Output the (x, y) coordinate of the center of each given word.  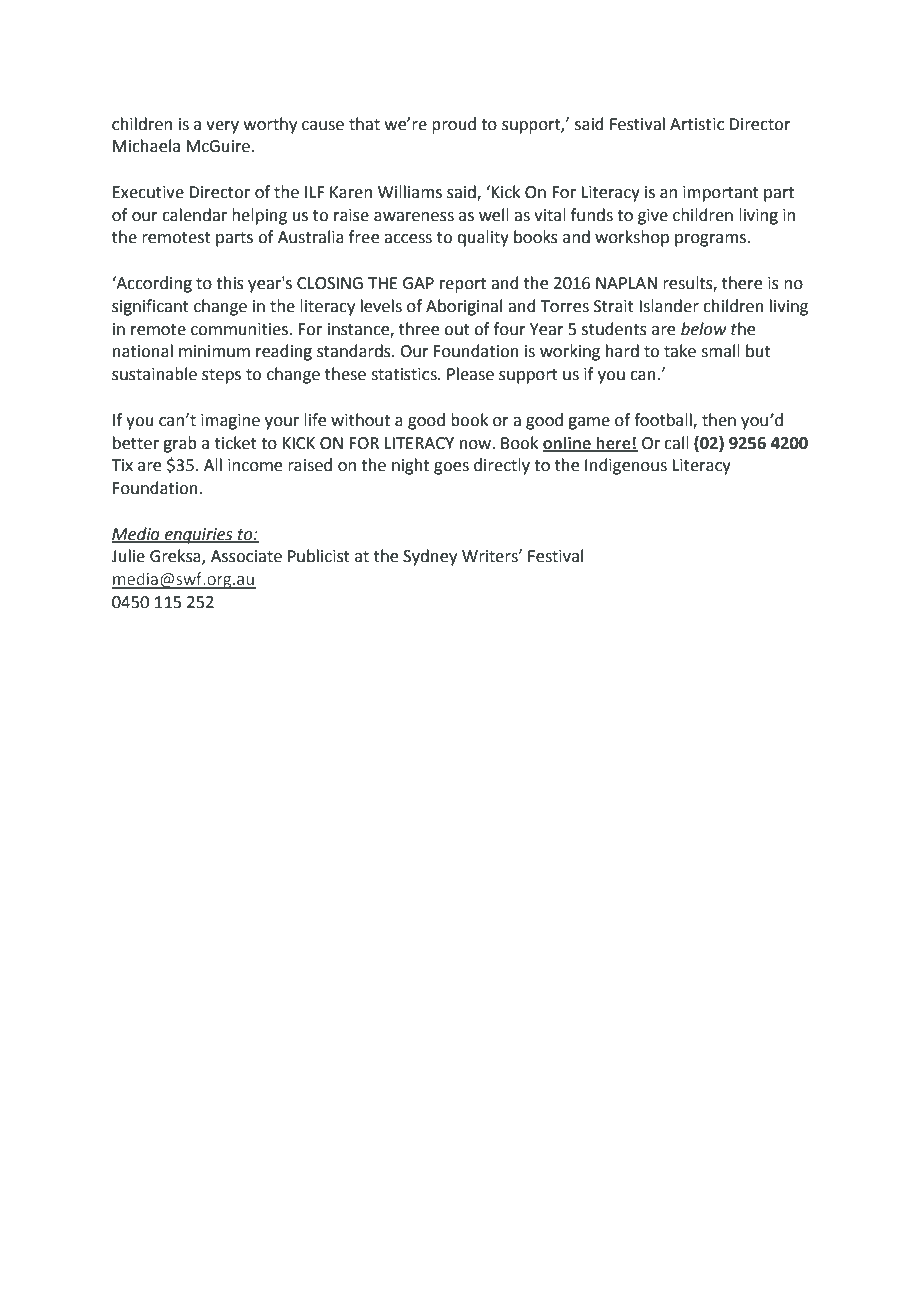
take (680, 351)
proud (454, 125)
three (419, 329)
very (222, 127)
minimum (214, 351)
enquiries (199, 536)
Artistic (697, 124)
